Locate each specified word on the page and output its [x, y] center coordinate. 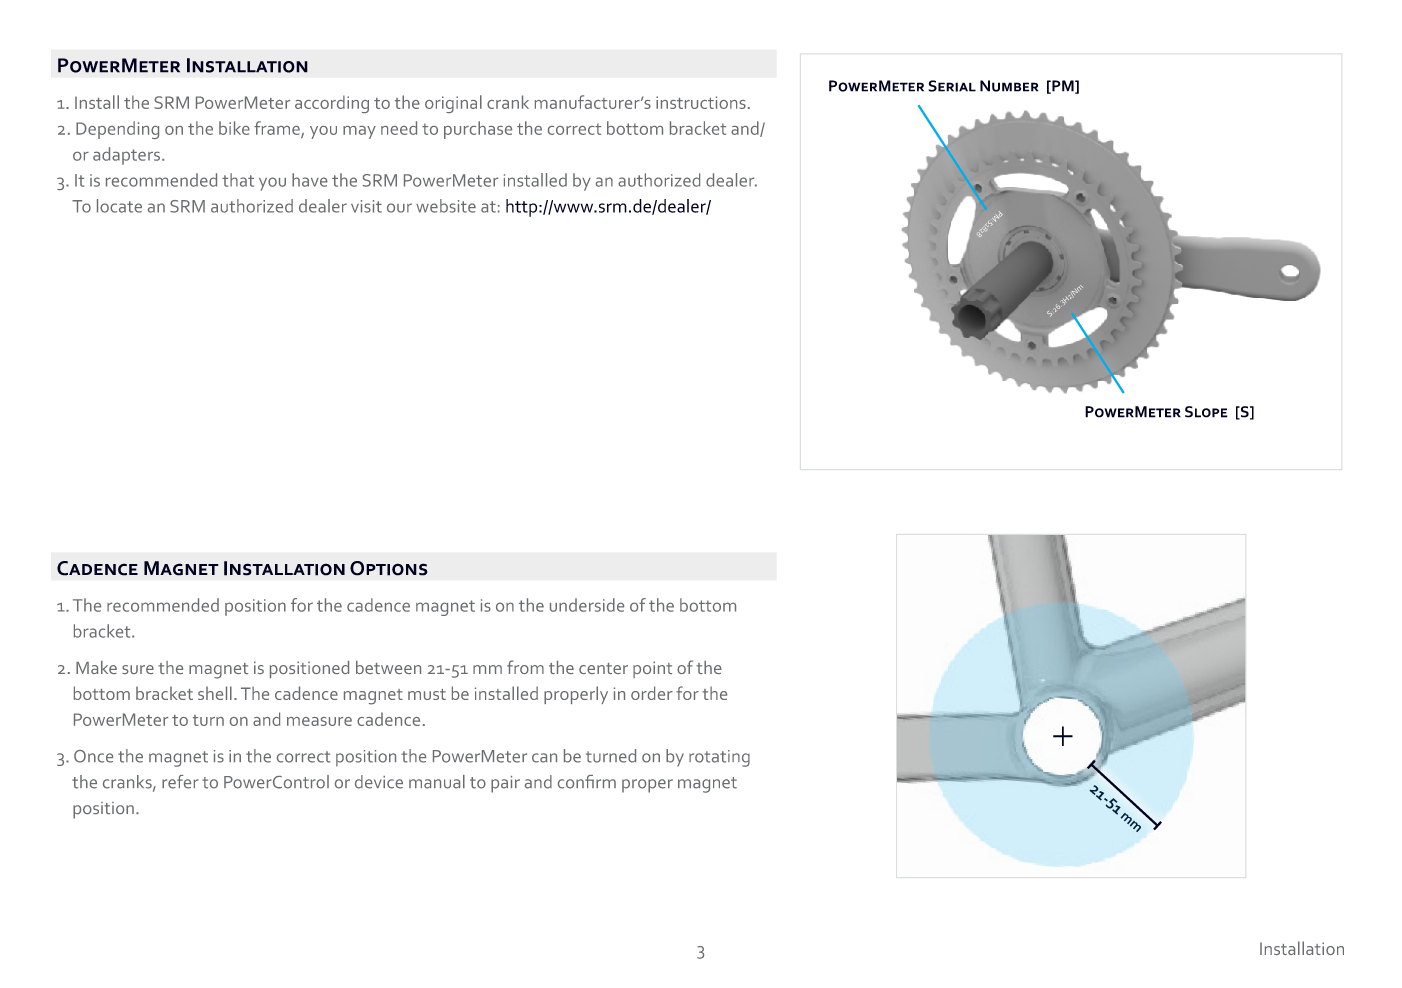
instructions [701, 102]
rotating [719, 758]
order [652, 693]
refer [180, 782]
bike [234, 128]
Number [1009, 86]
